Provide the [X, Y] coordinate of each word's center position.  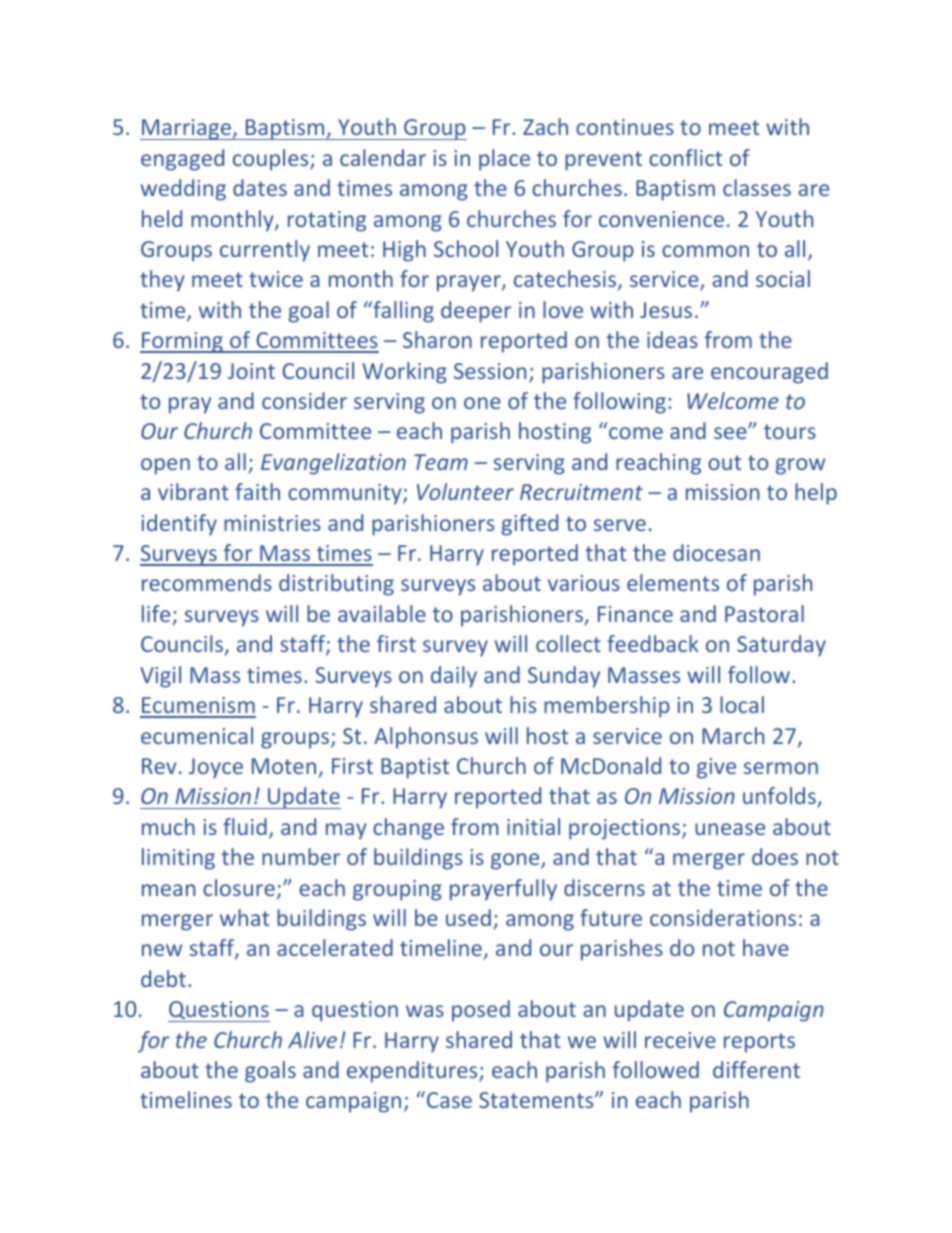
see [731, 433]
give [716, 768]
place [504, 160]
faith [257, 491]
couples [272, 160]
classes [757, 187]
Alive [312, 1039]
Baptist [415, 768]
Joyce [216, 768]
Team [441, 462]
